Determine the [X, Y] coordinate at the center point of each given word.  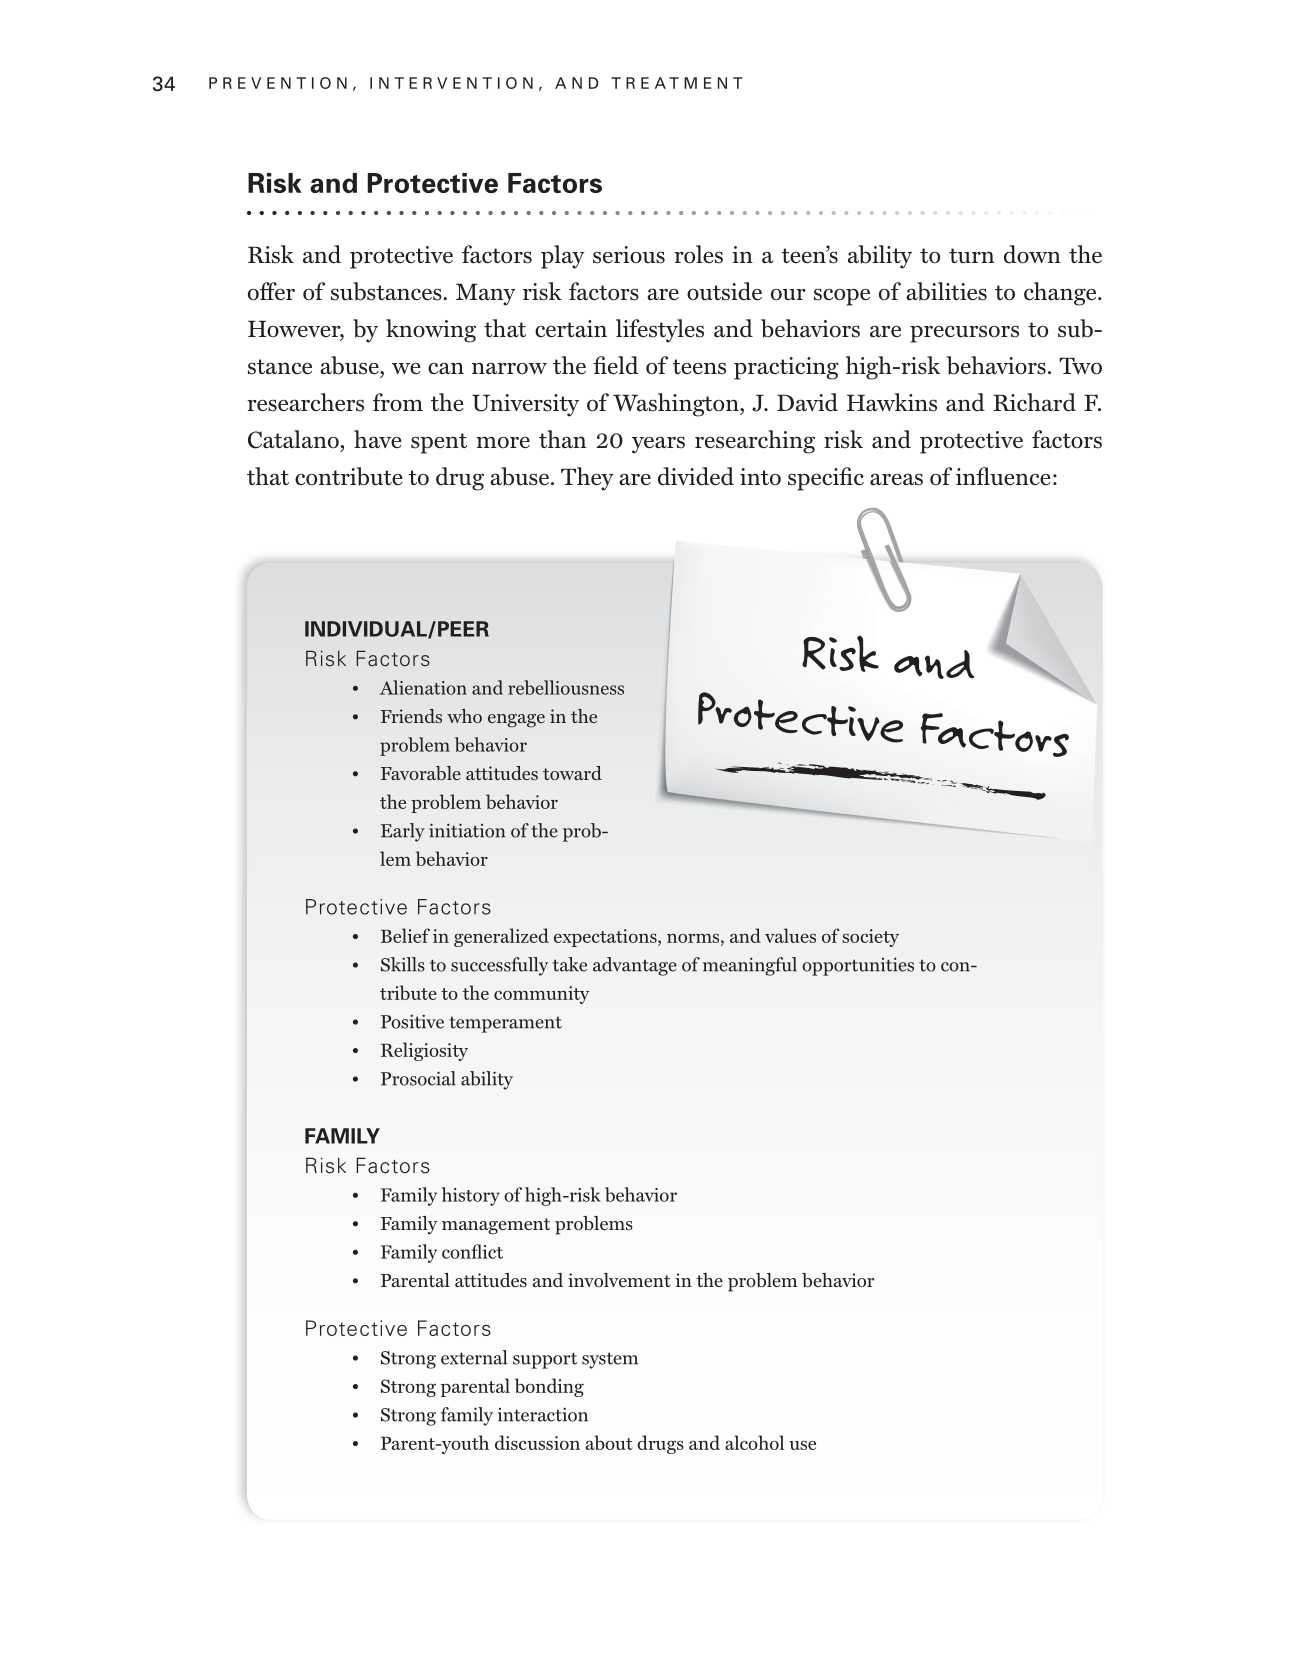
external [474, 1357]
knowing [431, 331]
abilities [946, 291]
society [870, 938]
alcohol [754, 1442]
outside [724, 291]
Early [403, 832]
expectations [606, 938]
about [609, 1442]
